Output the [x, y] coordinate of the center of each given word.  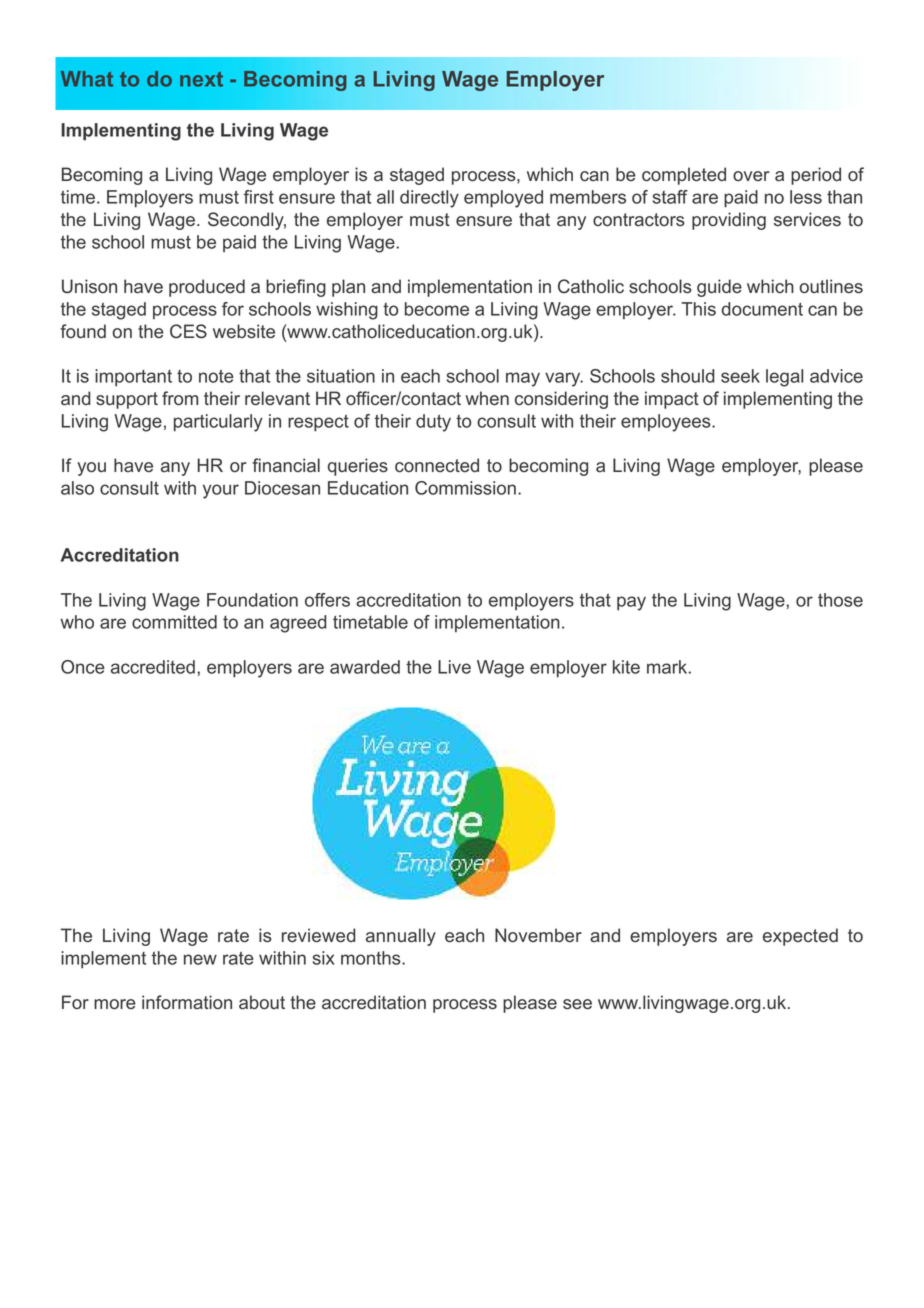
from [180, 398]
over [751, 176]
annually [401, 937]
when [487, 398]
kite [626, 667]
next [201, 79]
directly [429, 199]
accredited [153, 667]
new [200, 959]
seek [740, 376]
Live [454, 667]
